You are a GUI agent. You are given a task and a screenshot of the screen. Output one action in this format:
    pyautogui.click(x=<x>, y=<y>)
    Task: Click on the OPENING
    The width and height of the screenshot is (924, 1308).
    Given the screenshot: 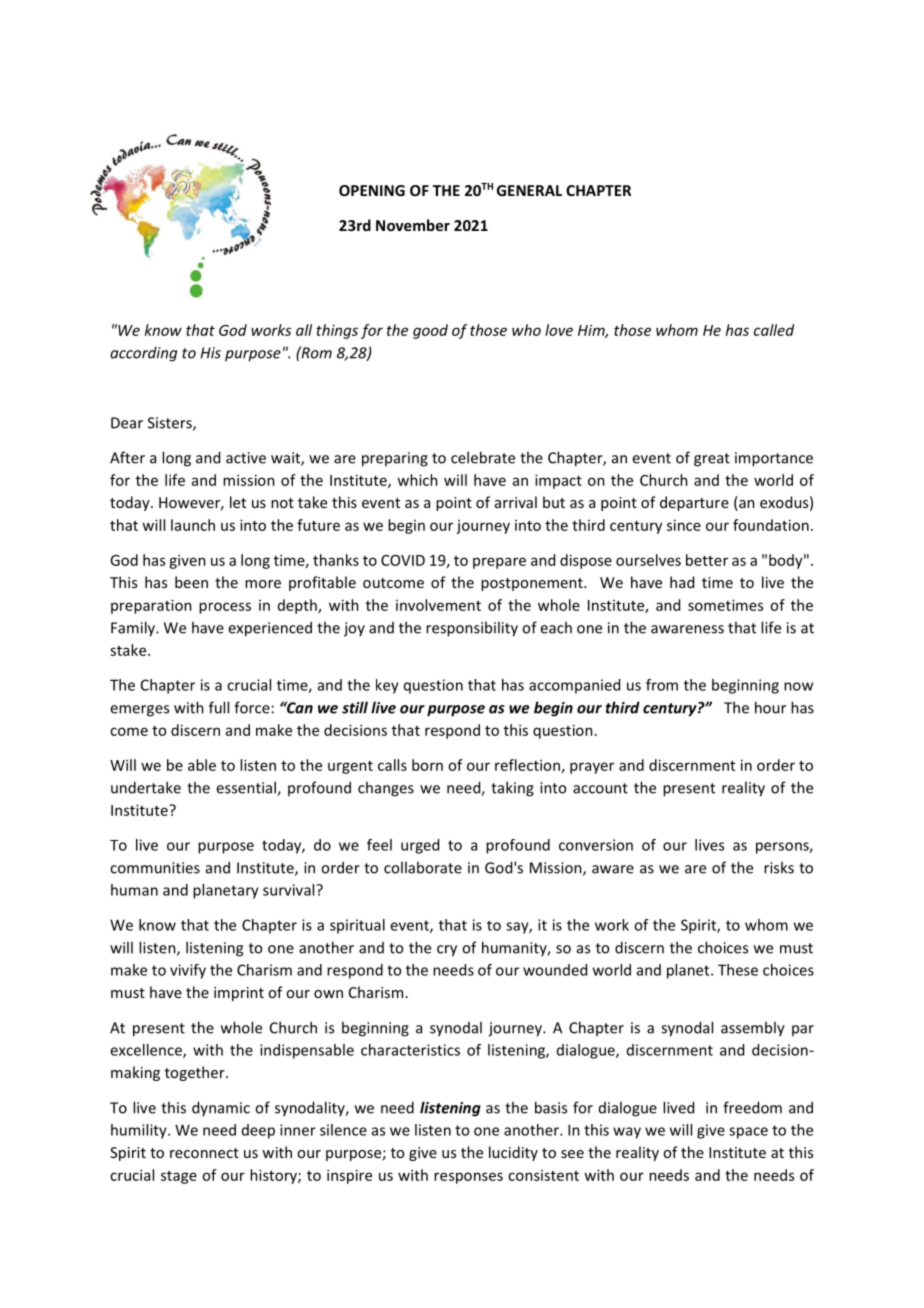 What is the action you would take?
    pyautogui.click(x=372, y=190)
